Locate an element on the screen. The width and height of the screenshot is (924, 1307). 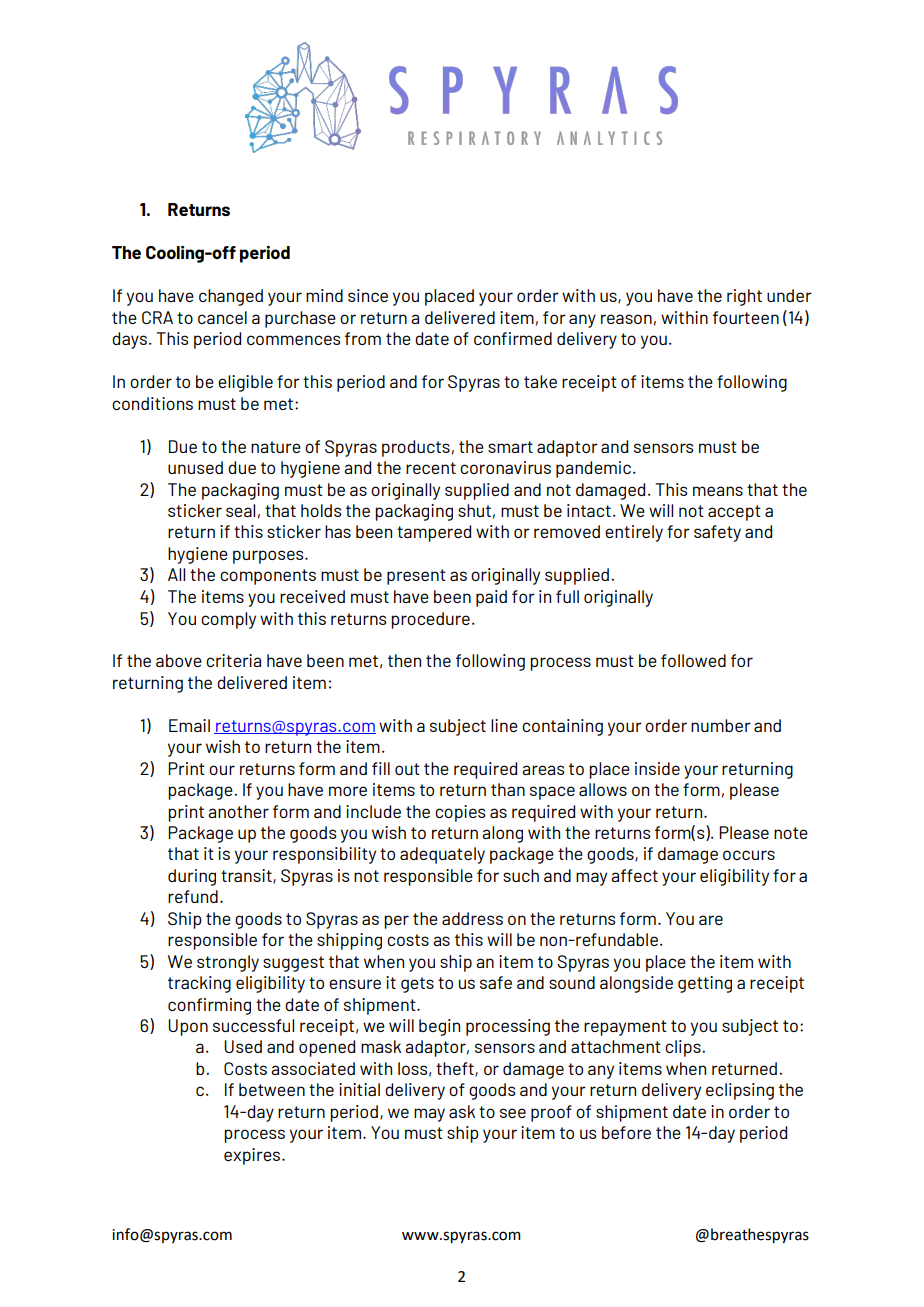
expires is located at coordinates (253, 1156).
